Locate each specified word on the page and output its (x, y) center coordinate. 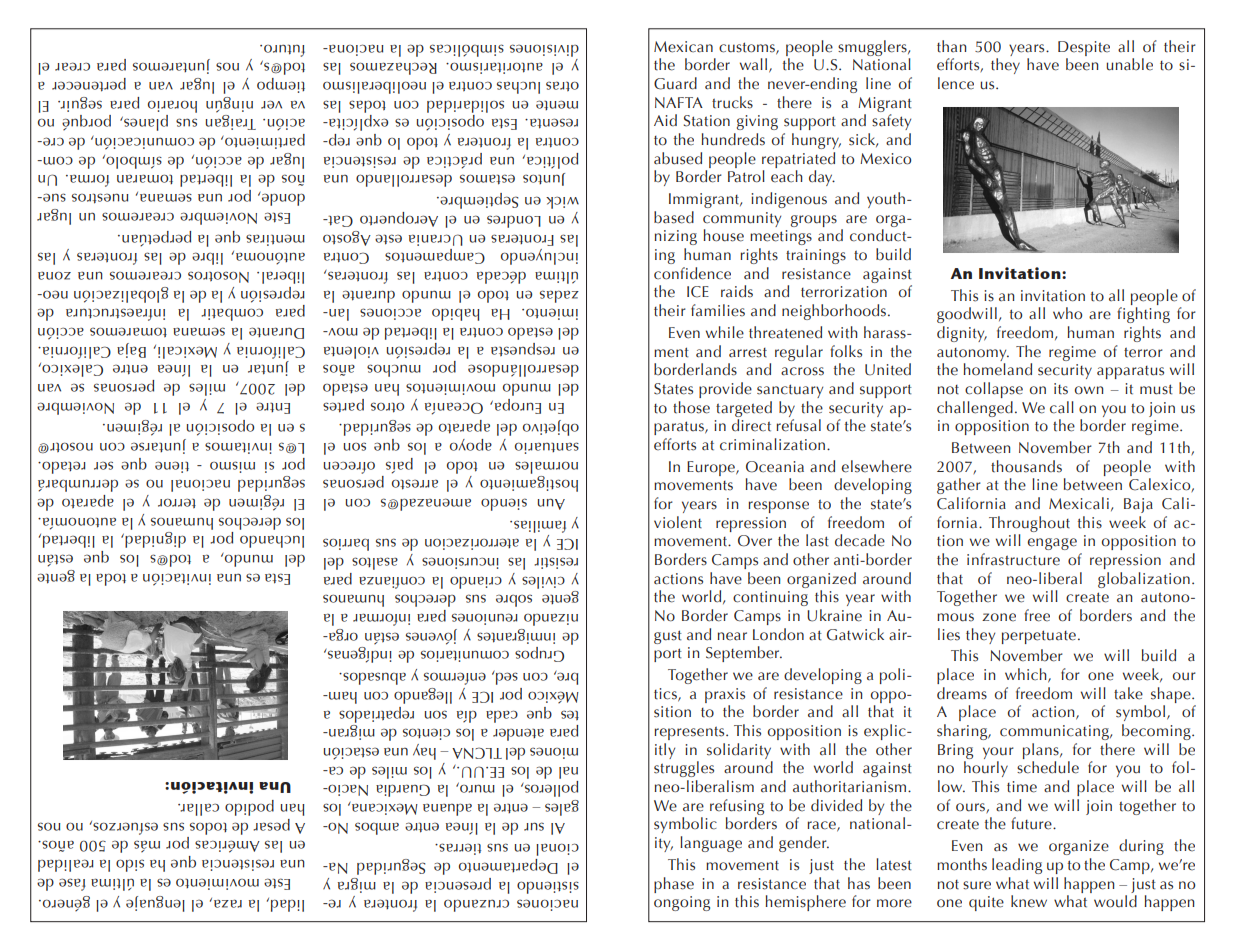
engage (1052, 544)
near (732, 636)
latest (894, 864)
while (725, 332)
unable (1129, 64)
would (1115, 901)
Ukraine (834, 615)
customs (748, 48)
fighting (1143, 315)
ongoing (682, 903)
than (952, 46)
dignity (962, 334)
